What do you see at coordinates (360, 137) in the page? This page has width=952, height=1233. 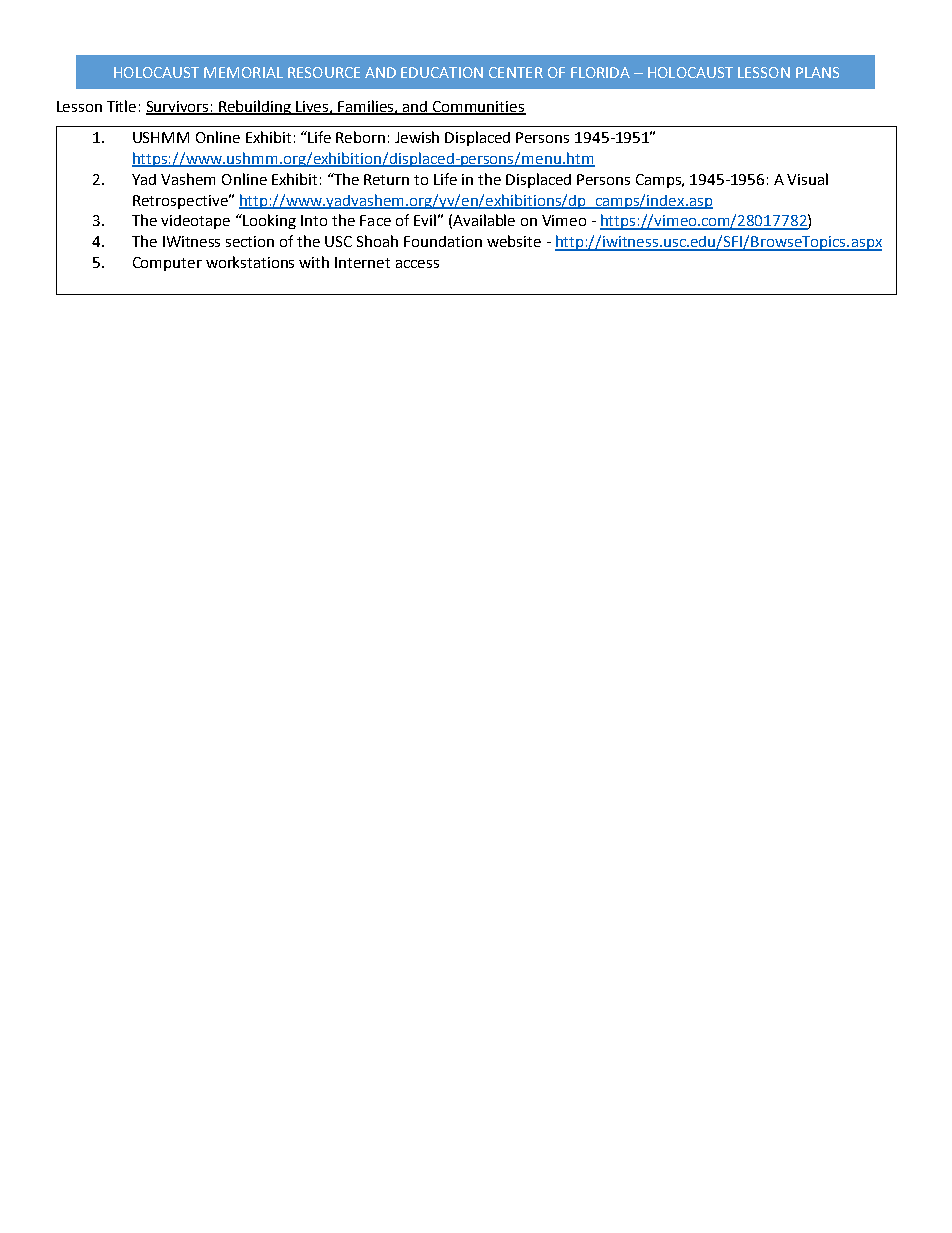 I see `Reborn` at bounding box center [360, 137].
